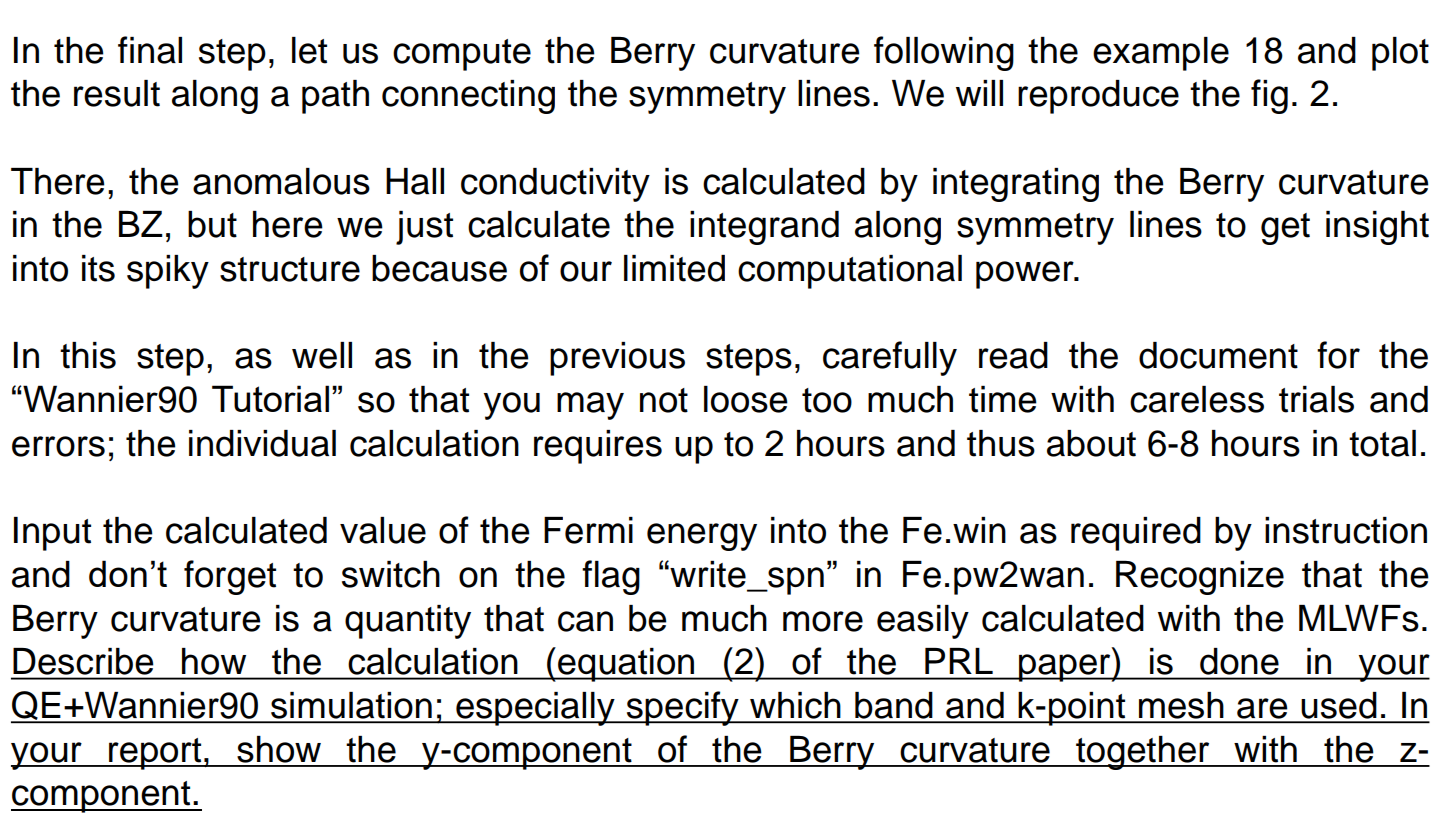 Image resolution: width=1456 pixels, height=819 pixels. I want to click on careless, so click(1197, 399).
